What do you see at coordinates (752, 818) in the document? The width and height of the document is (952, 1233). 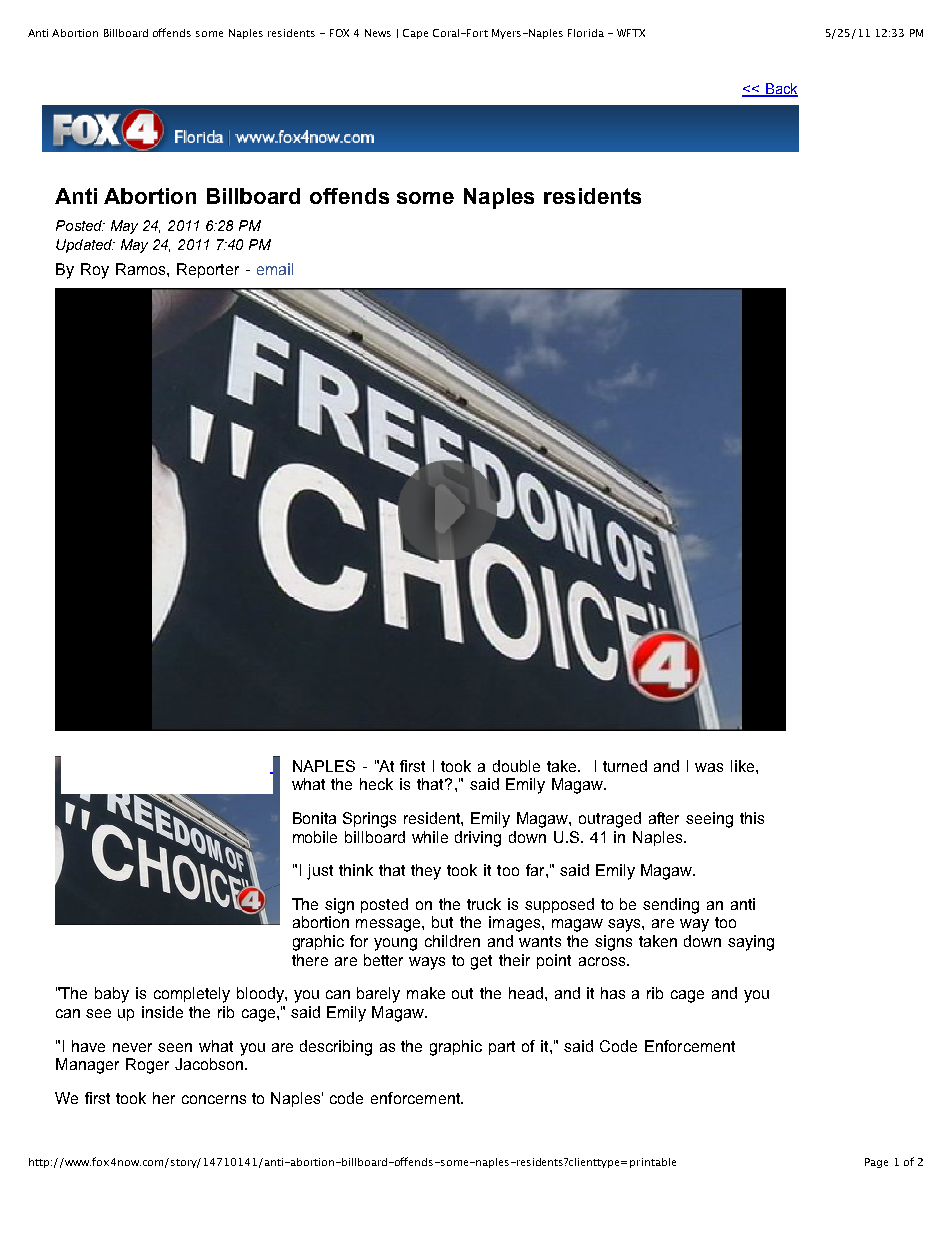 I see `this` at bounding box center [752, 818].
